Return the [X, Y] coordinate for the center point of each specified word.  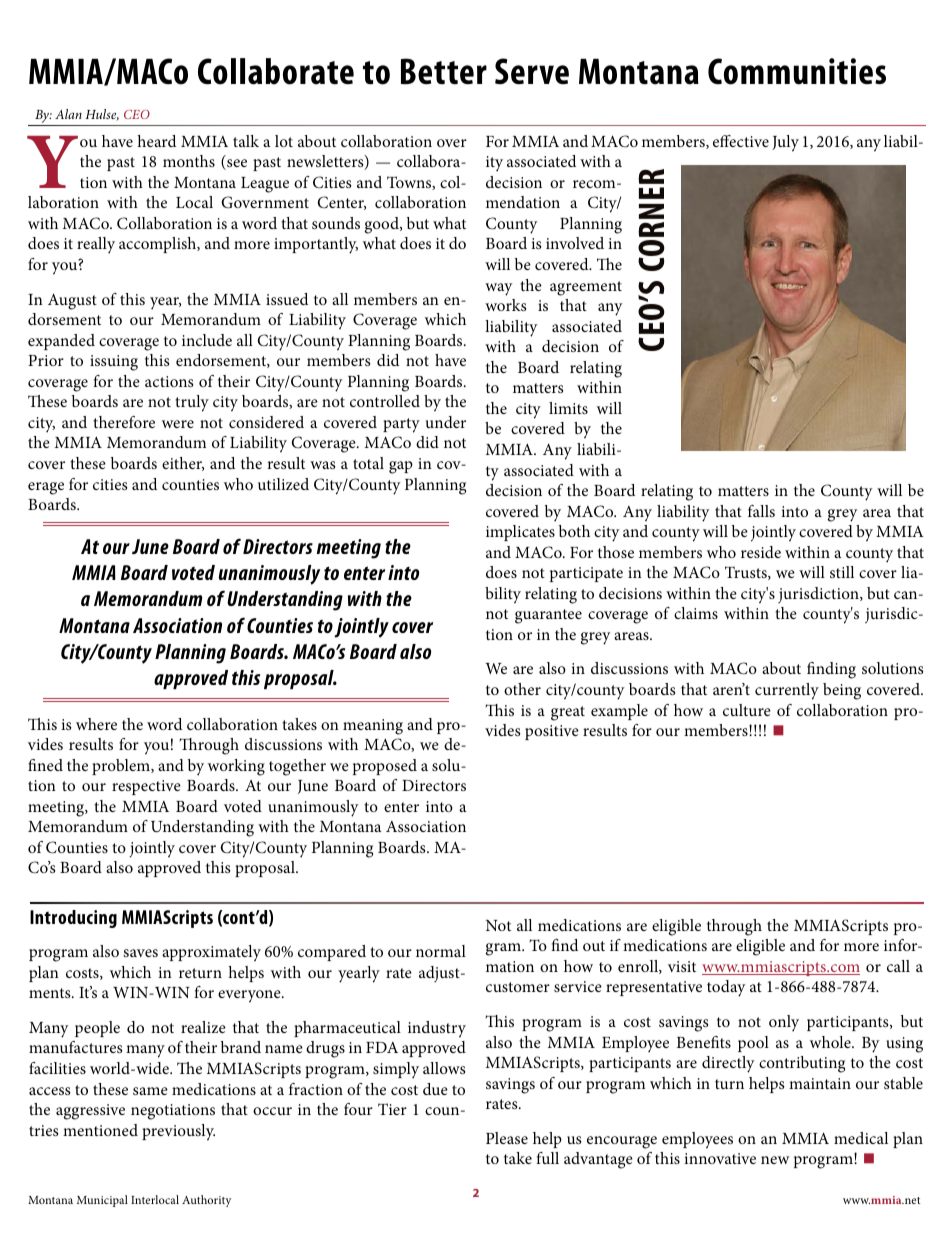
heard [156, 141]
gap [401, 467]
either [183, 464]
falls [761, 511]
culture [747, 710]
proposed [385, 767]
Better [444, 71]
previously [178, 1132]
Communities [797, 71]
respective [146, 787]
